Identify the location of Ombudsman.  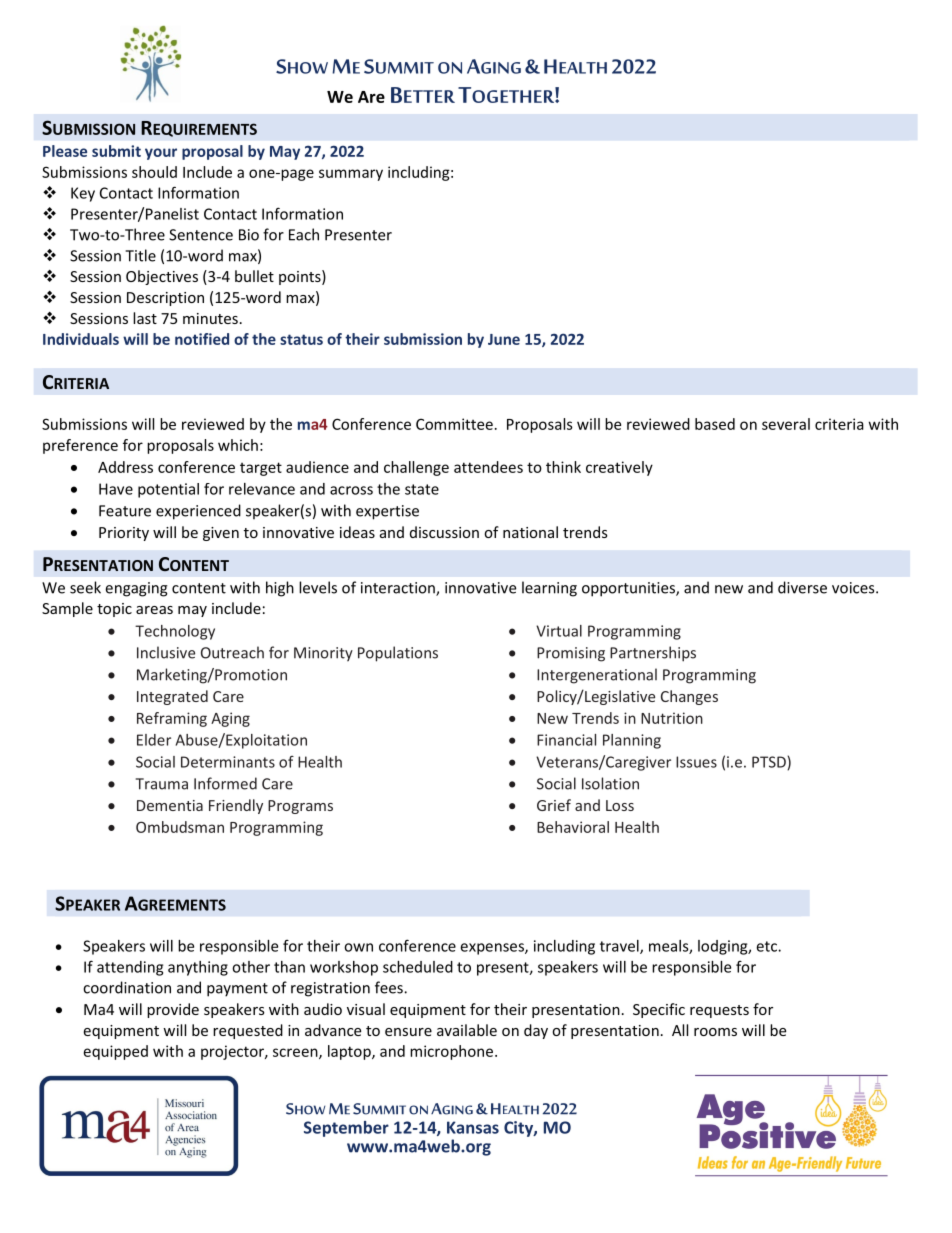
(180, 827).
